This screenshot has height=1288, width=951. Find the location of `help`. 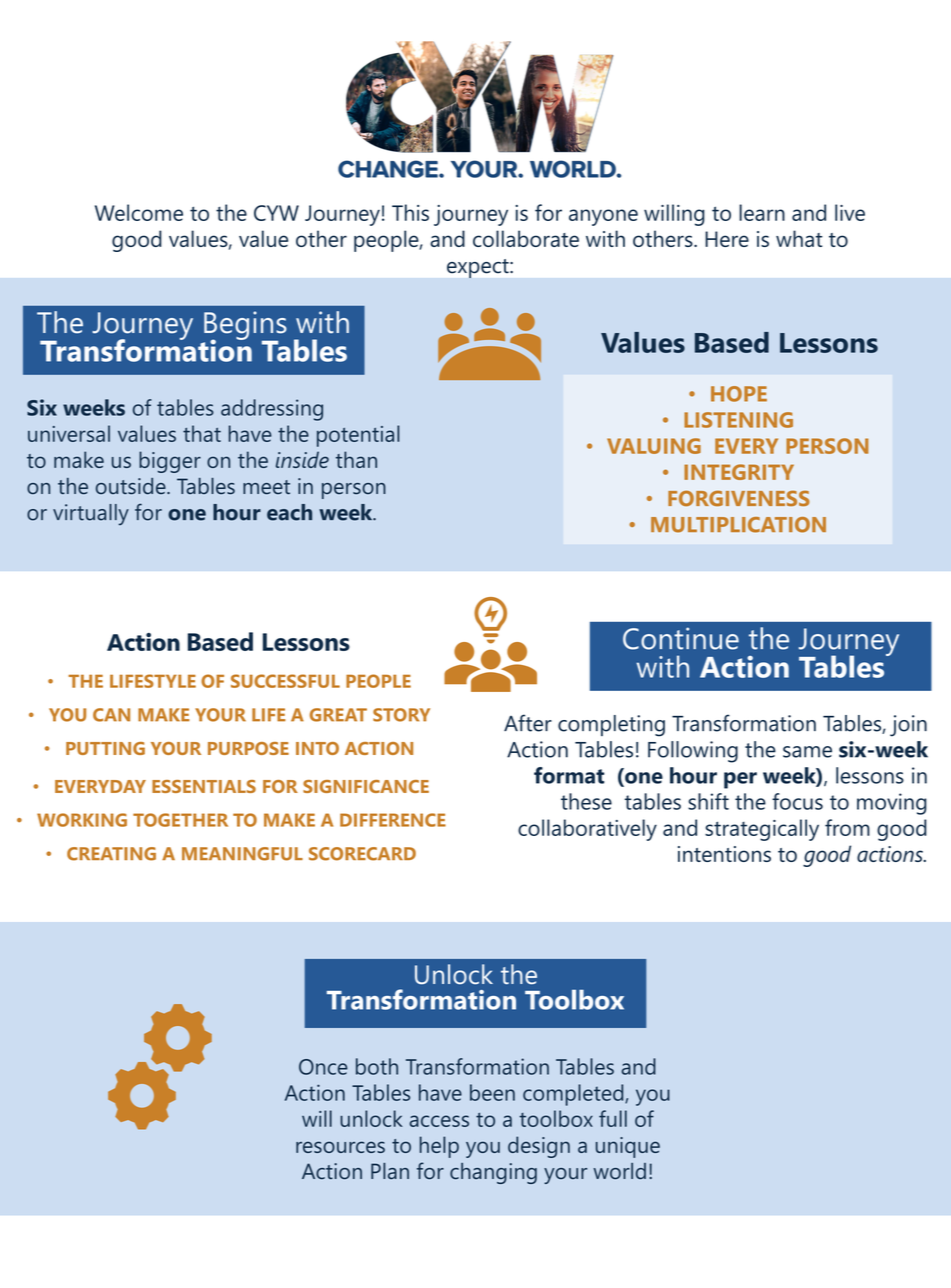

help is located at coordinates (439, 1147).
